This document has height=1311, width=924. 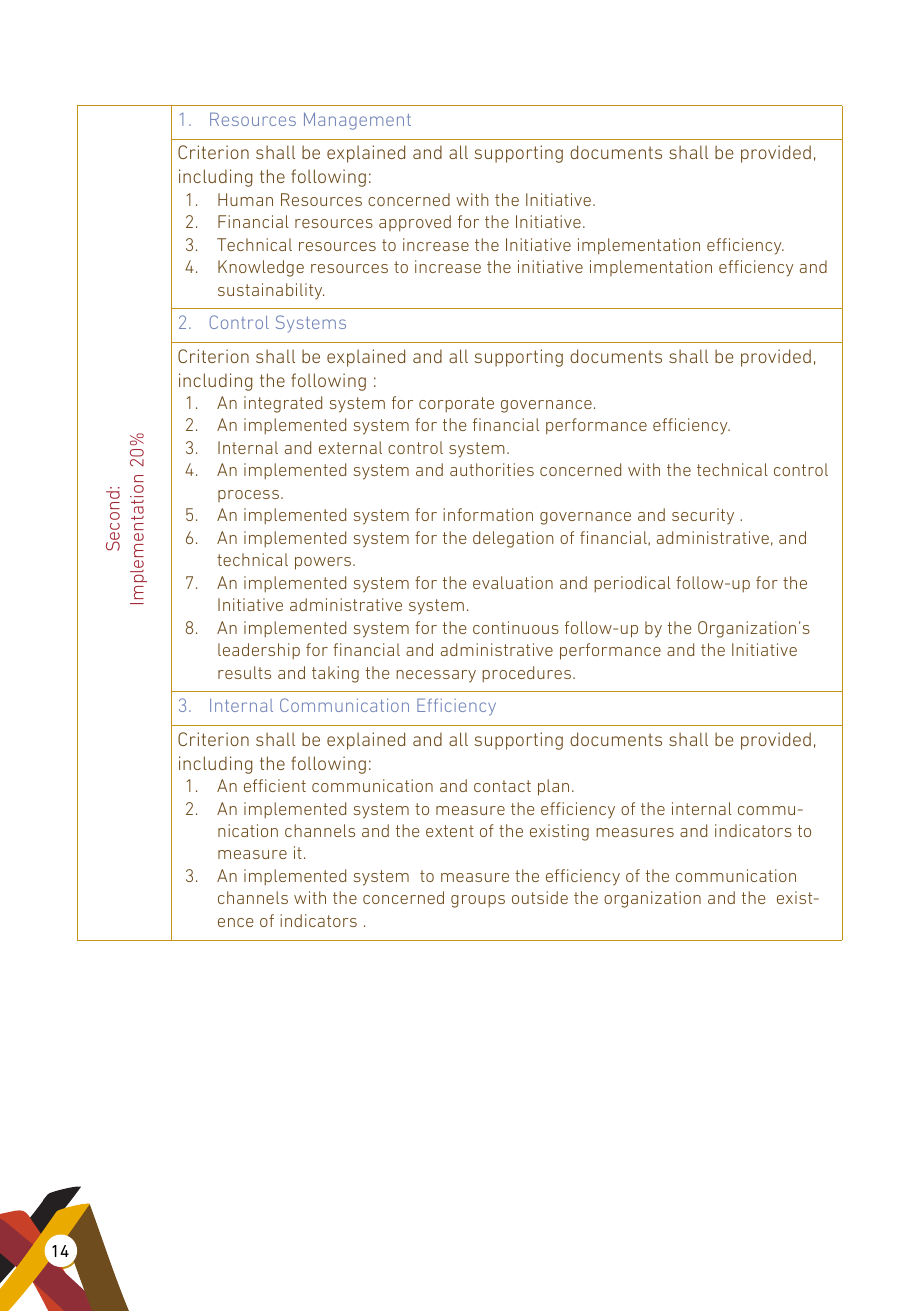 I want to click on information, so click(x=488, y=514).
